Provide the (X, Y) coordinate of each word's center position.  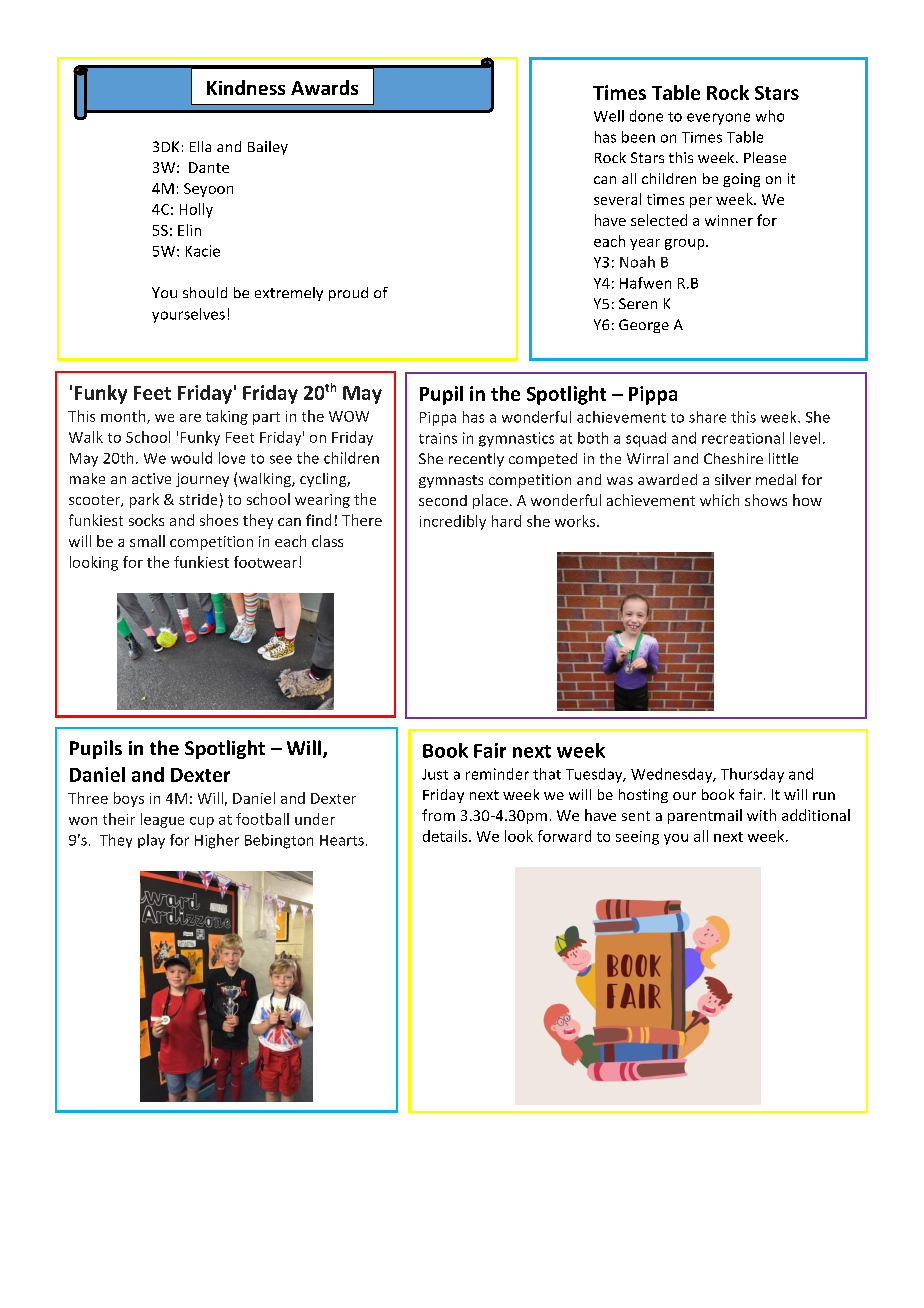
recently (476, 460)
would (191, 458)
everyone (718, 119)
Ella (200, 146)
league (162, 820)
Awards (324, 87)
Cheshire (733, 458)
